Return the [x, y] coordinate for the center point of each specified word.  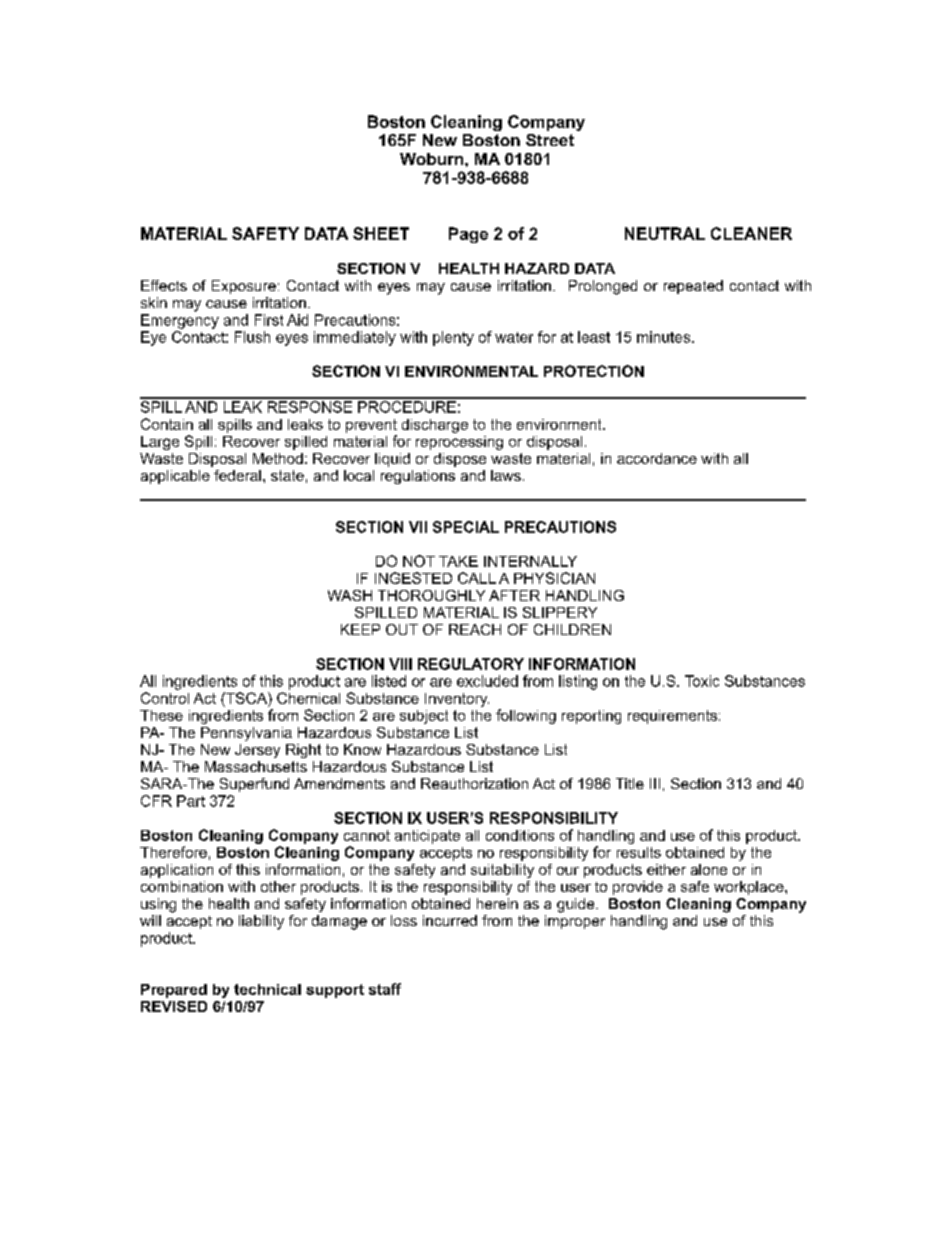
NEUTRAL [665, 233]
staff [385, 989]
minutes [665, 337]
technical [267, 989]
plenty [453, 338]
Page [468, 235]
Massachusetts [256, 766]
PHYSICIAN [554, 578]
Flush [252, 337]
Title [630, 783]
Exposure [244, 287]
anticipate [427, 837]
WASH [350, 595]
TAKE [458, 561]
